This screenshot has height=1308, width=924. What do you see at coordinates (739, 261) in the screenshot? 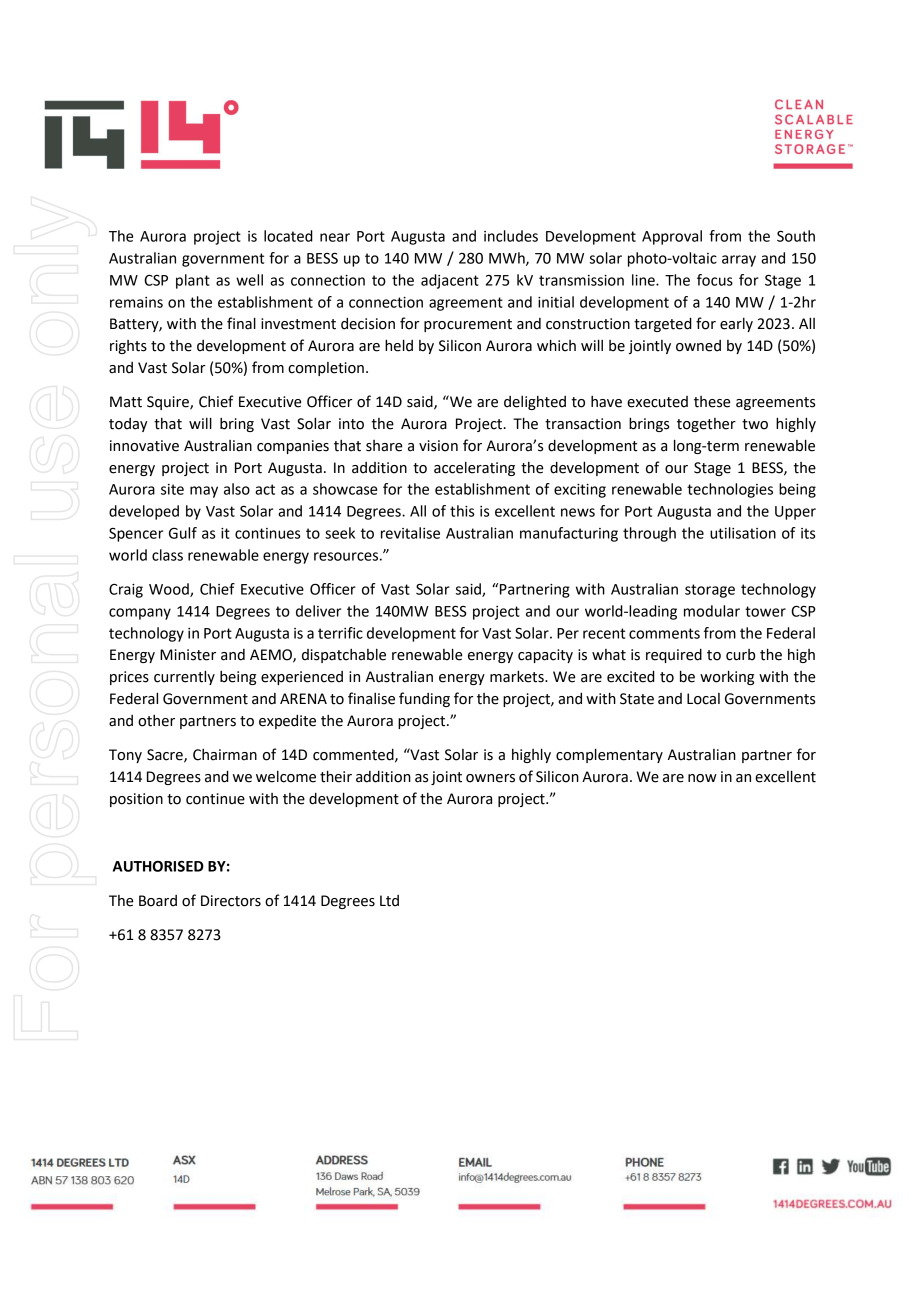
I see `array` at bounding box center [739, 261].
